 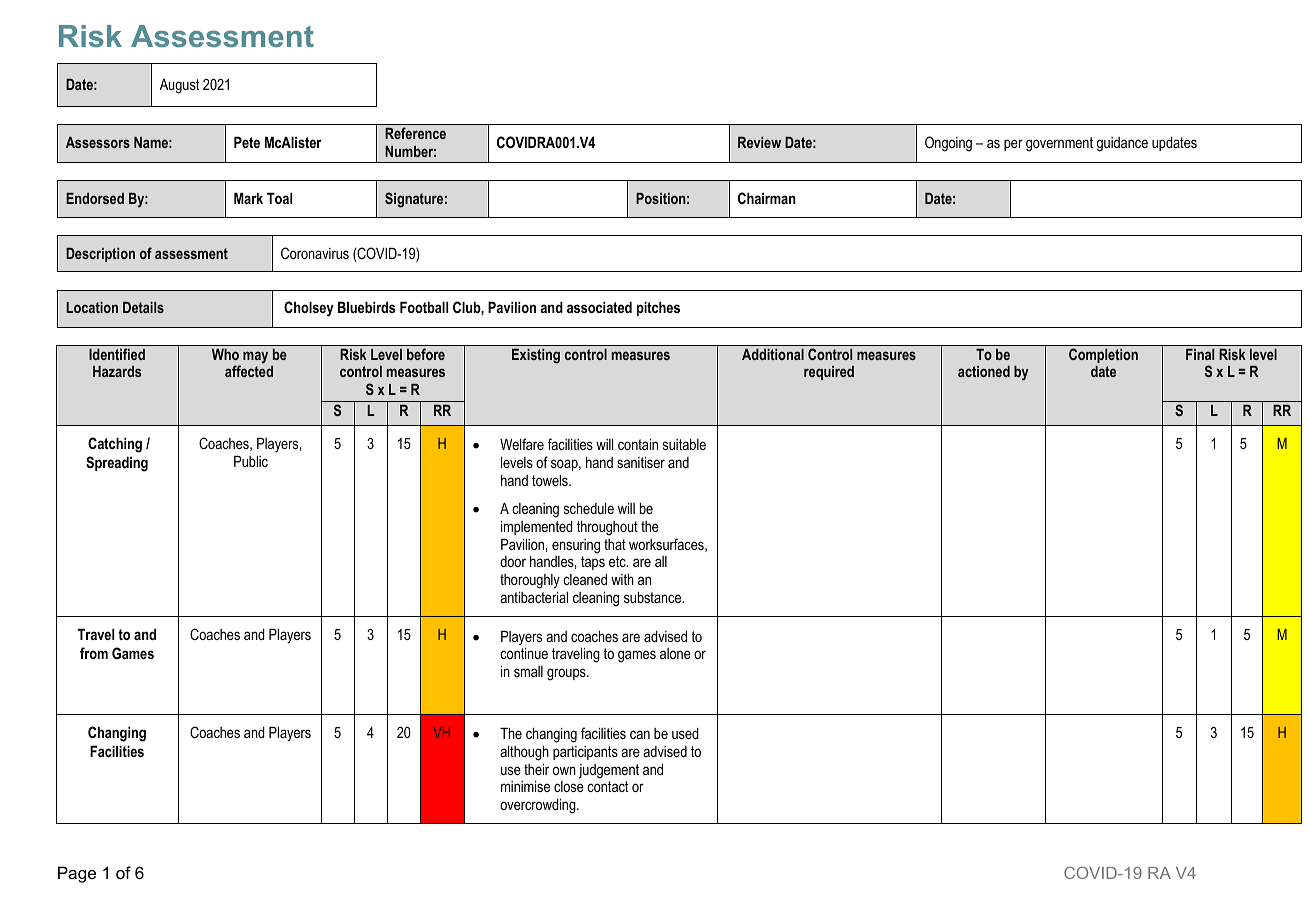 I want to click on pitches, so click(x=658, y=308).
